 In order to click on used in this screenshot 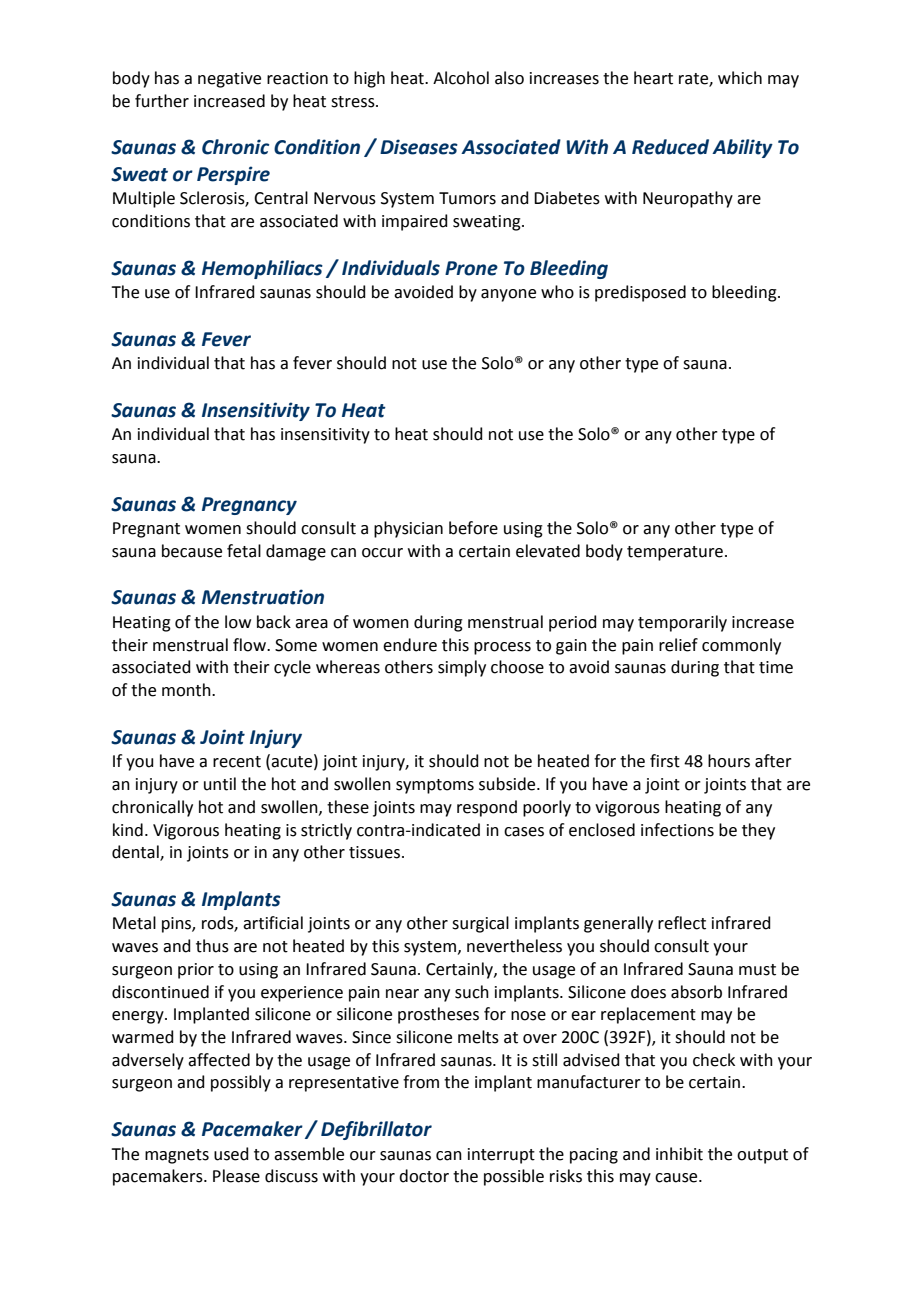, I will do `click(231, 1154)`.
